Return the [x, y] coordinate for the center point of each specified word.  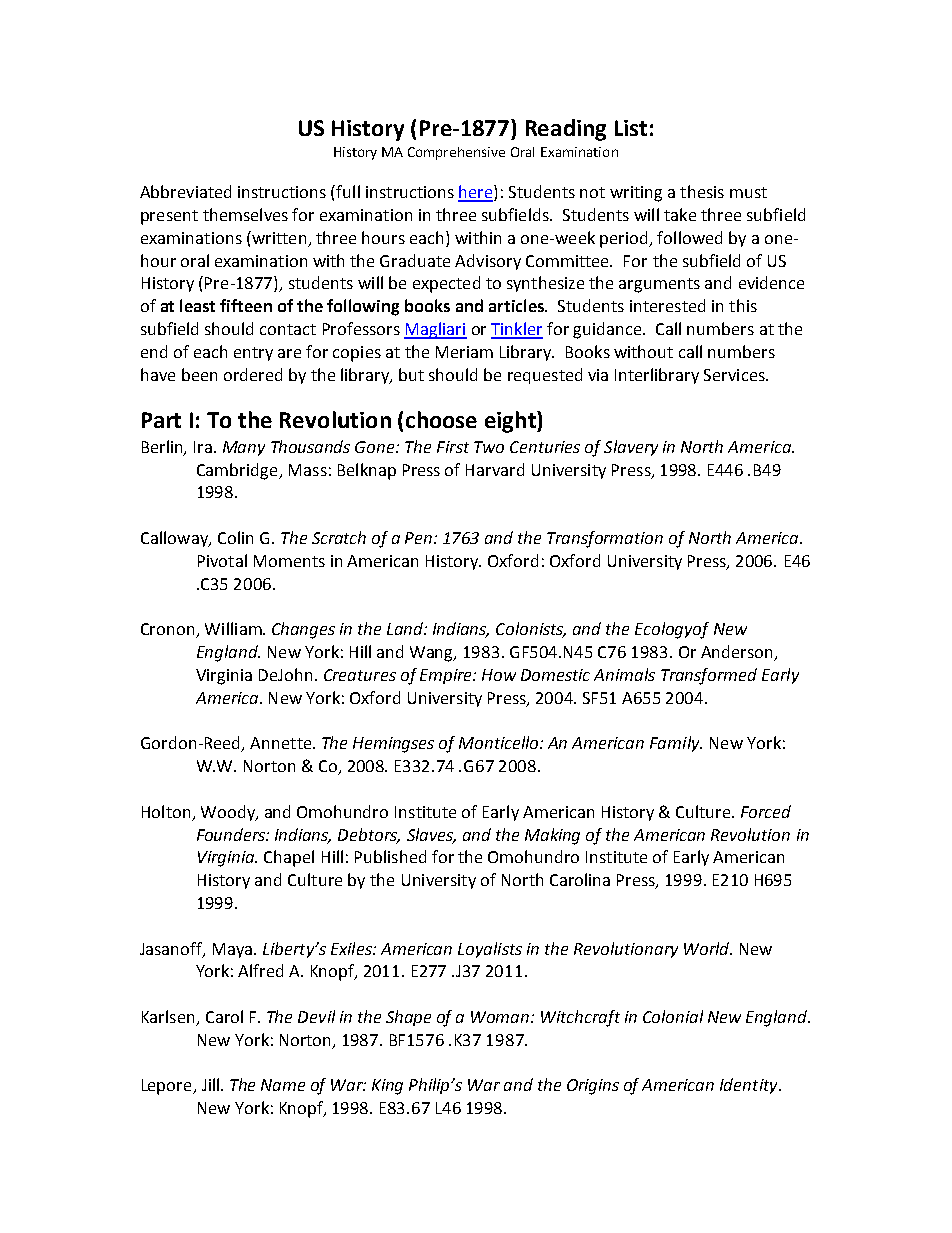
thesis [702, 191]
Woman [501, 1017]
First [453, 447]
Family [676, 744]
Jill [212, 1084]
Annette [282, 743]
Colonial [673, 1016]
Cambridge [238, 471]
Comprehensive [456, 153]
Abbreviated [185, 191]
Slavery [631, 448]
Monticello [500, 742]
